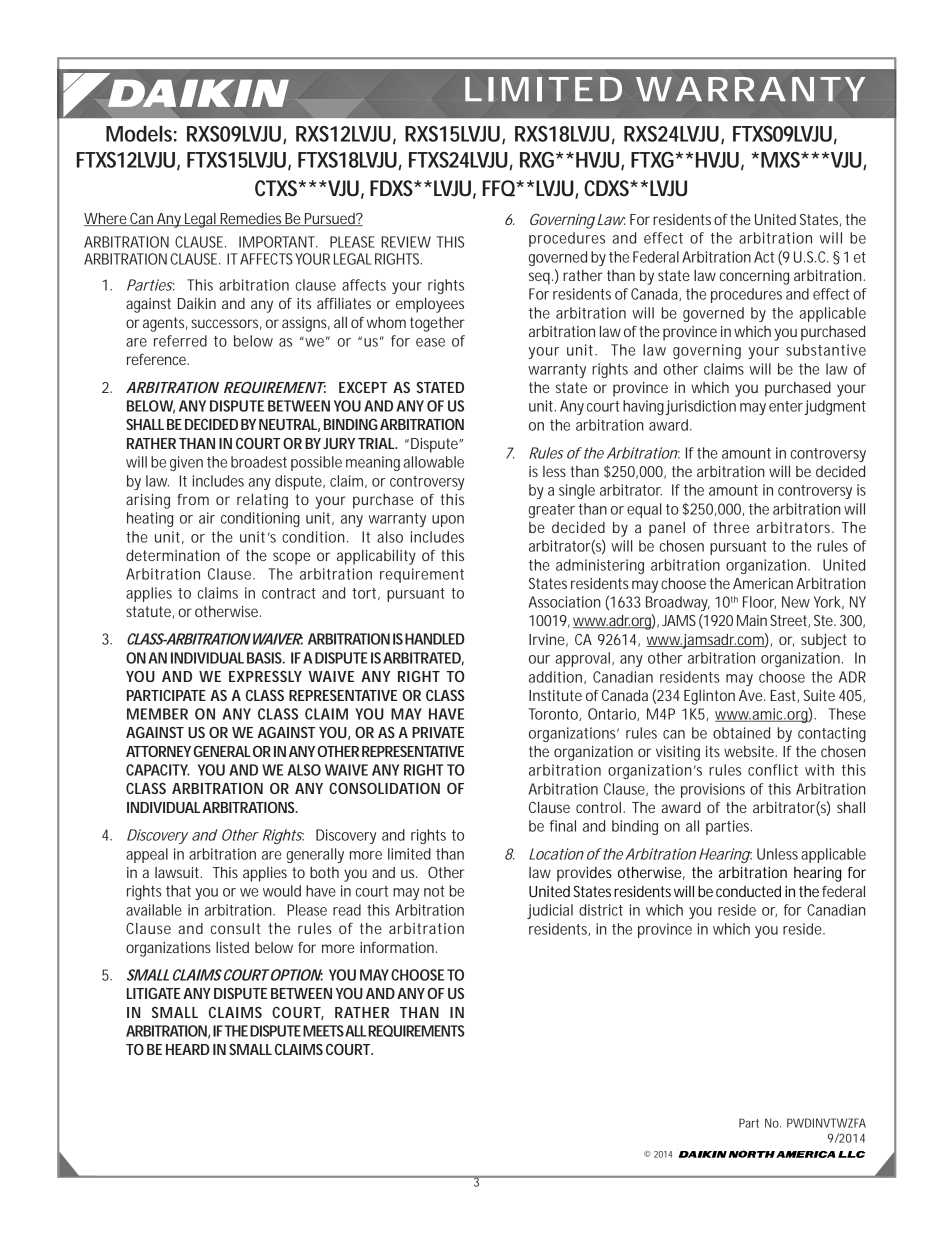  Describe the element at coordinates (541, 278) in the screenshot. I see `seq` at that location.
